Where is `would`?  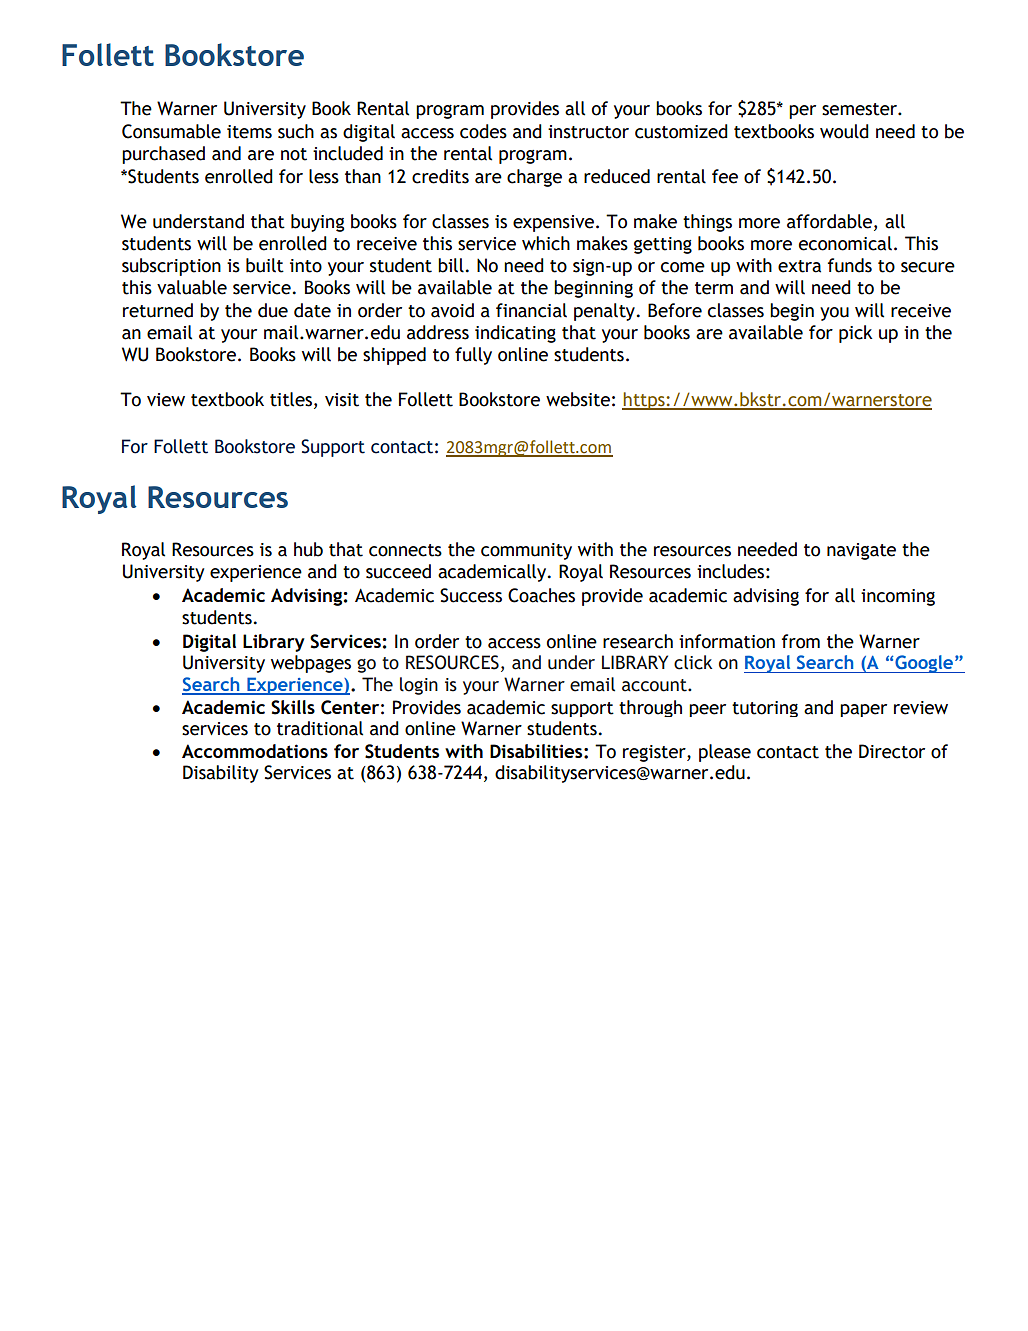
would is located at coordinates (844, 131).
